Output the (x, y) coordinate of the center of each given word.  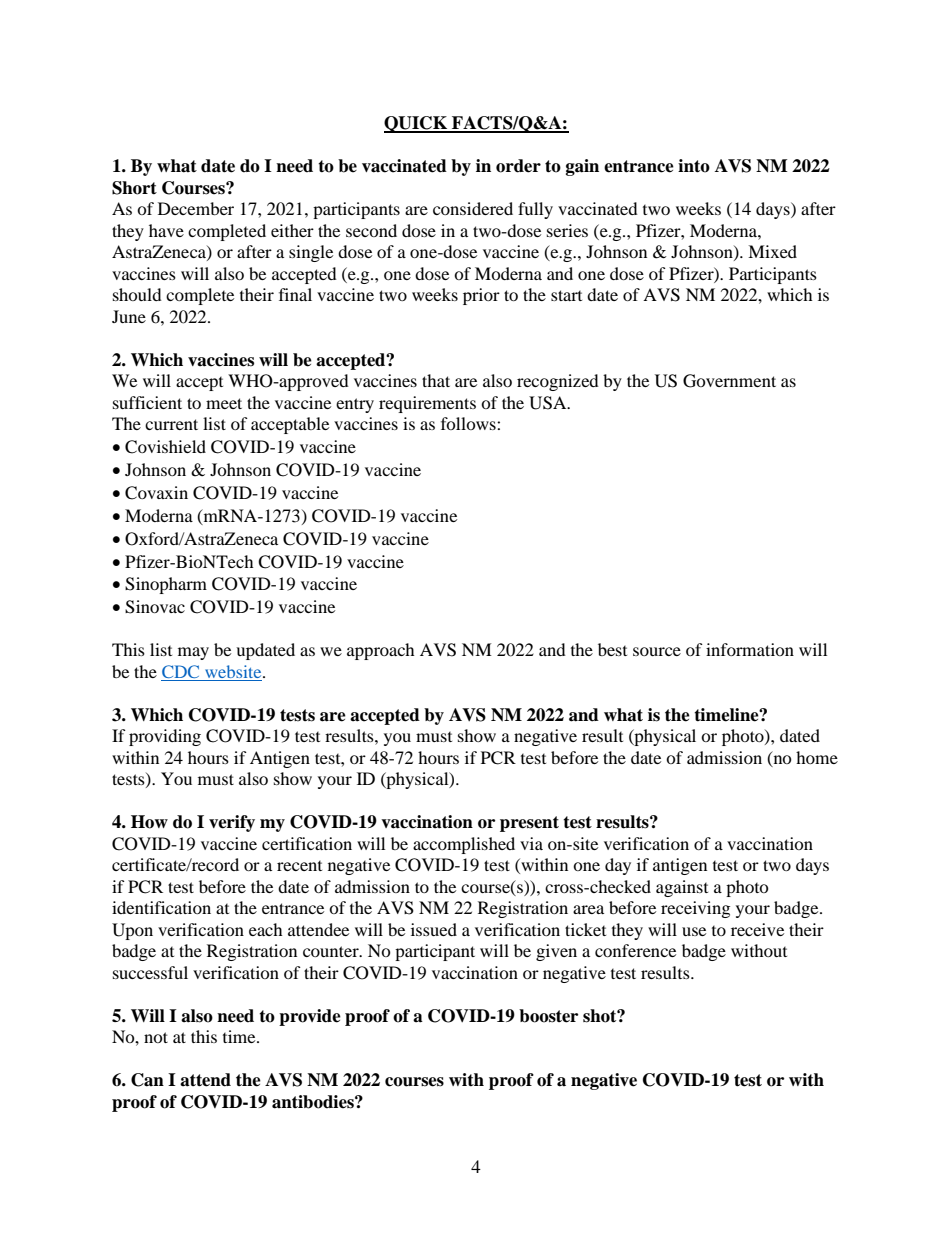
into (694, 166)
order (518, 166)
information (750, 649)
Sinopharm (166, 585)
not (156, 1037)
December (196, 208)
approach (381, 651)
